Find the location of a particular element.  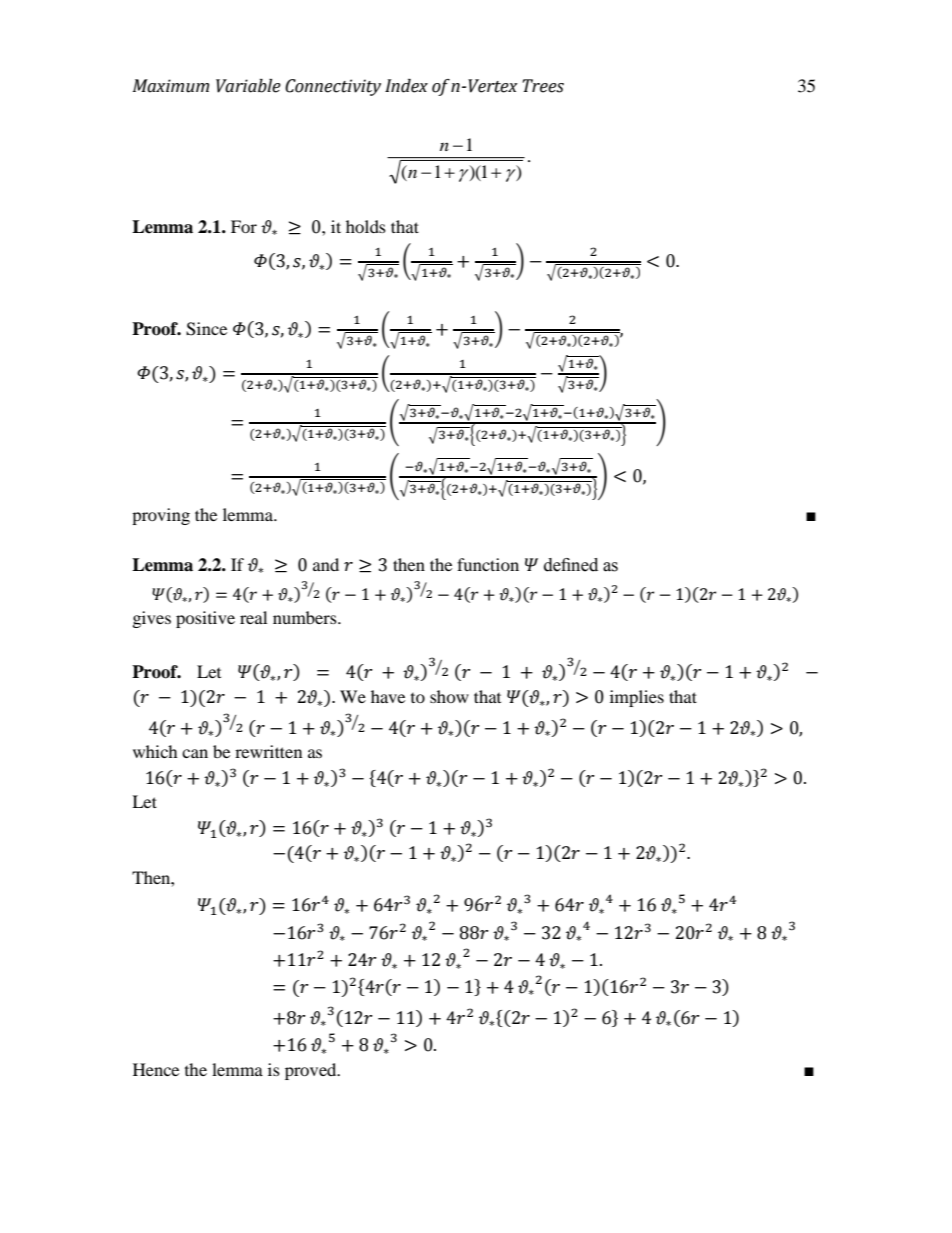

Hence is located at coordinates (156, 1069).
